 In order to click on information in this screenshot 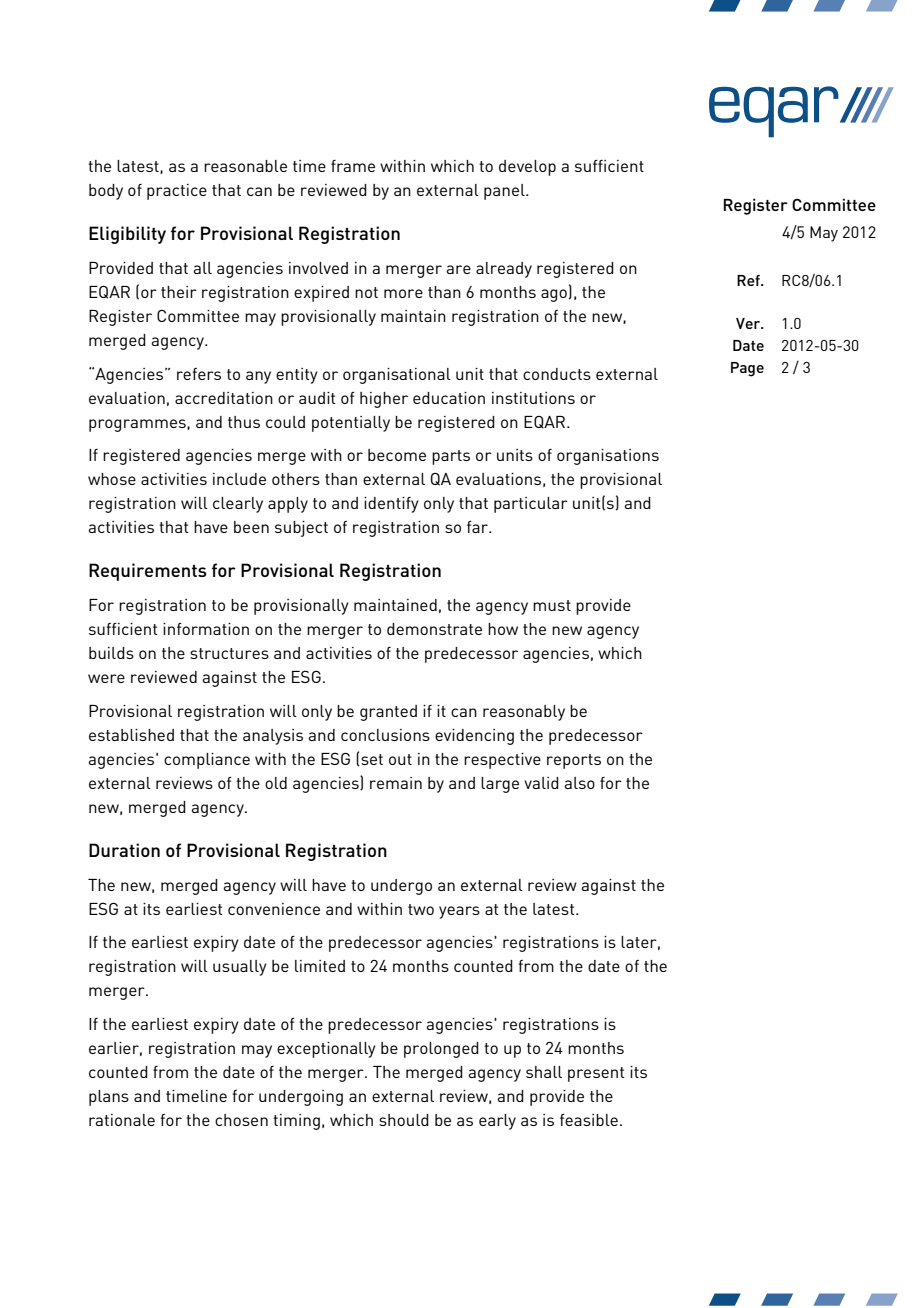, I will do `click(206, 629)`.
